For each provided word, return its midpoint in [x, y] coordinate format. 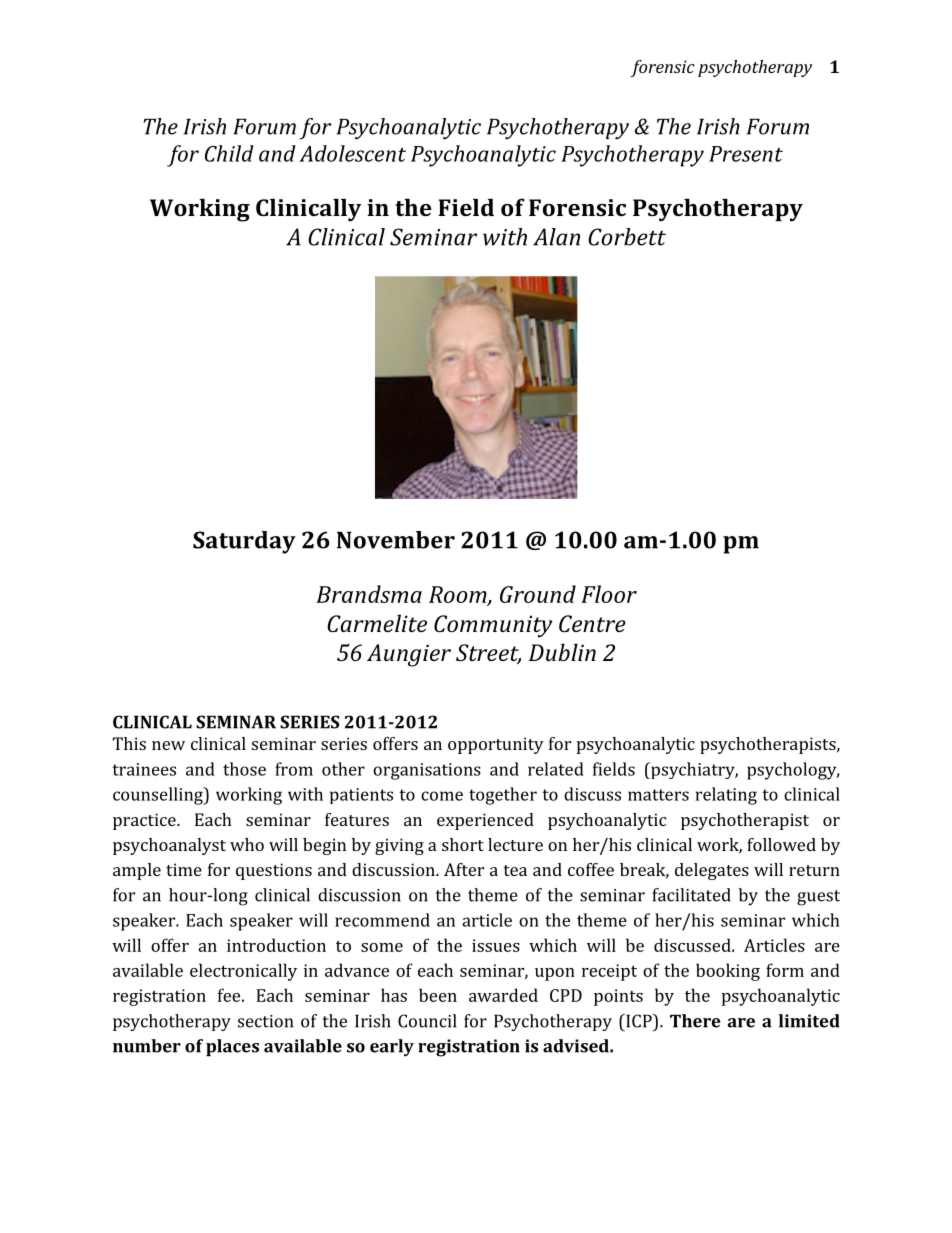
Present [746, 154]
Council [427, 1021]
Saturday [244, 542]
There [695, 1021]
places [232, 1047]
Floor [609, 594]
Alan [556, 237]
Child [229, 153]
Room [459, 595]
